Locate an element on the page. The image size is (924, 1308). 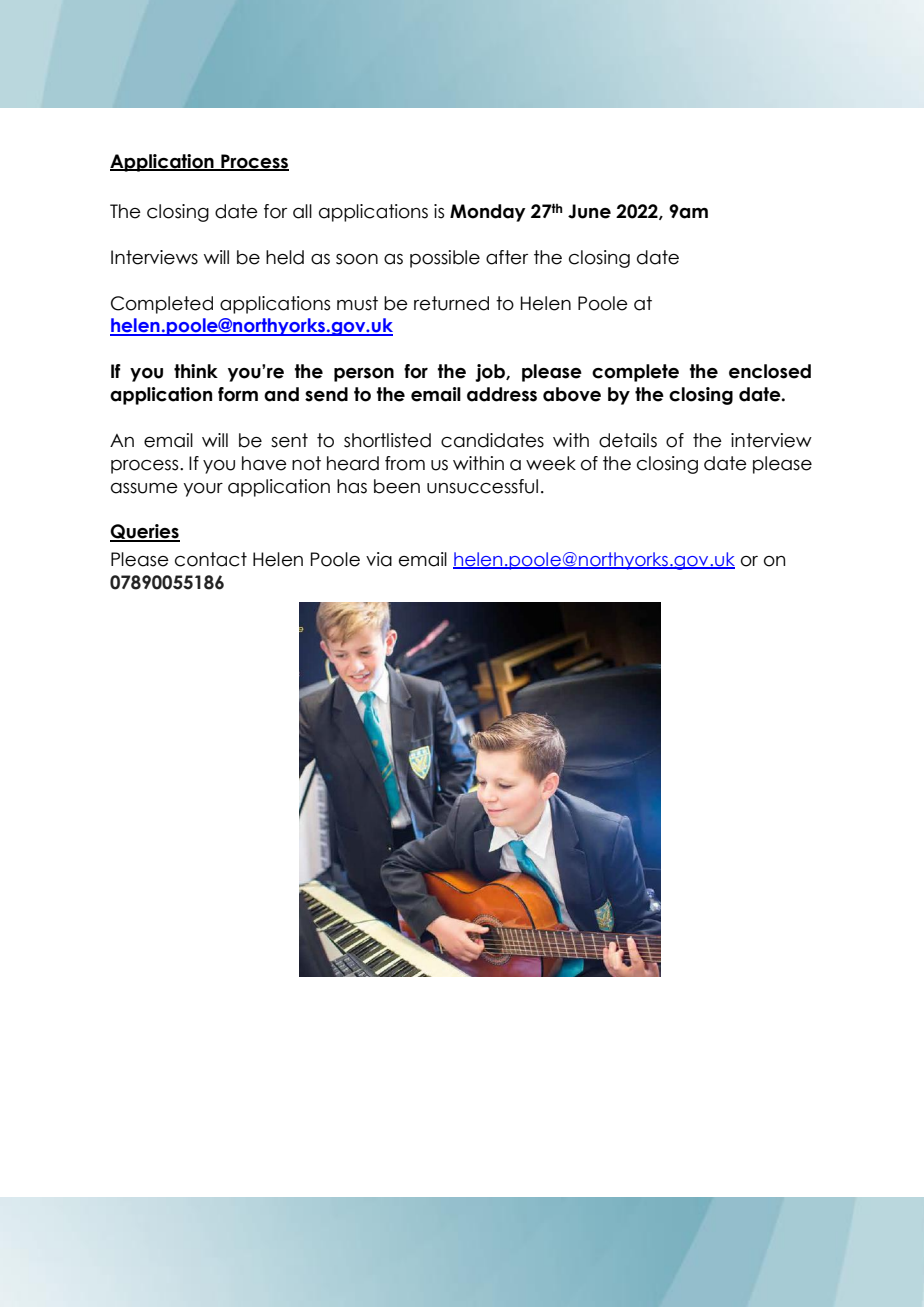
form is located at coordinates (238, 394).
